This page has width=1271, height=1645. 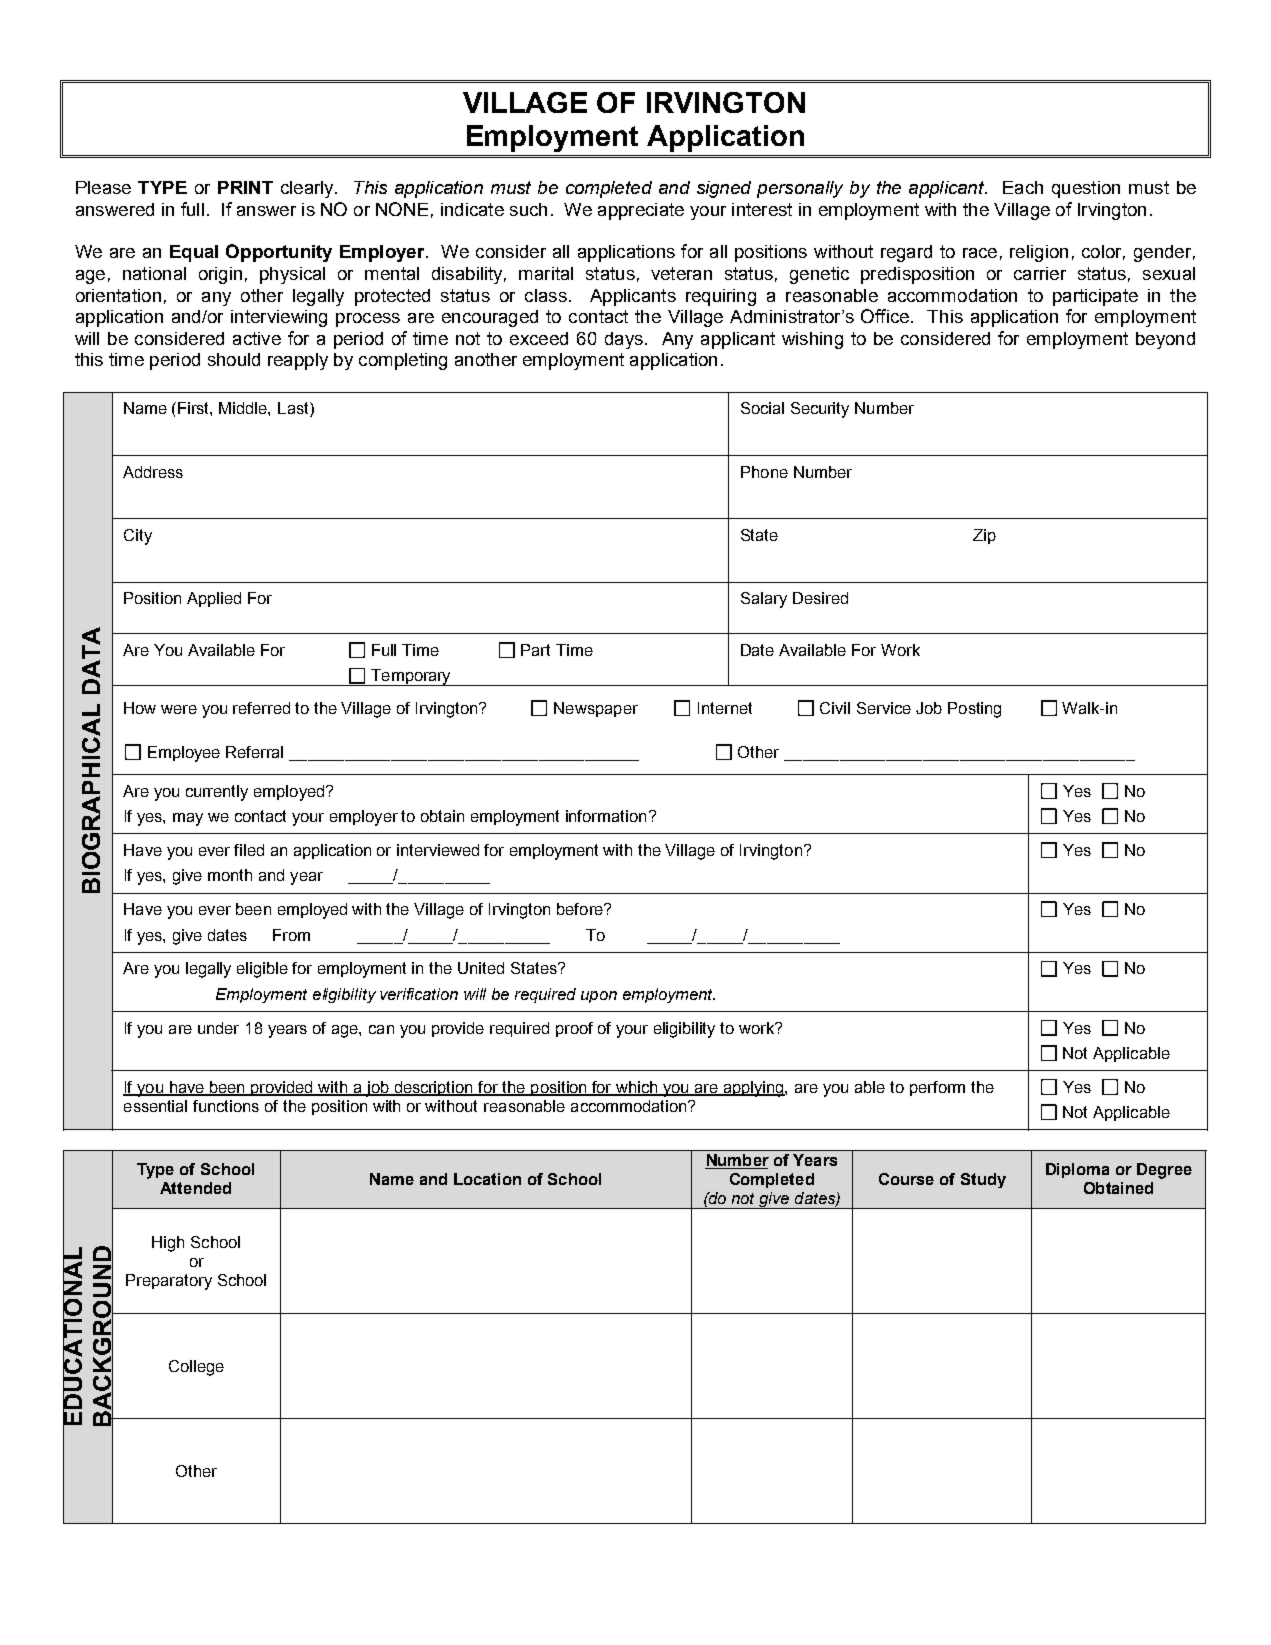 What do you see at coordinates (245, 187) in the page?
I see `PRINT` at bounding box center [245, 187].
